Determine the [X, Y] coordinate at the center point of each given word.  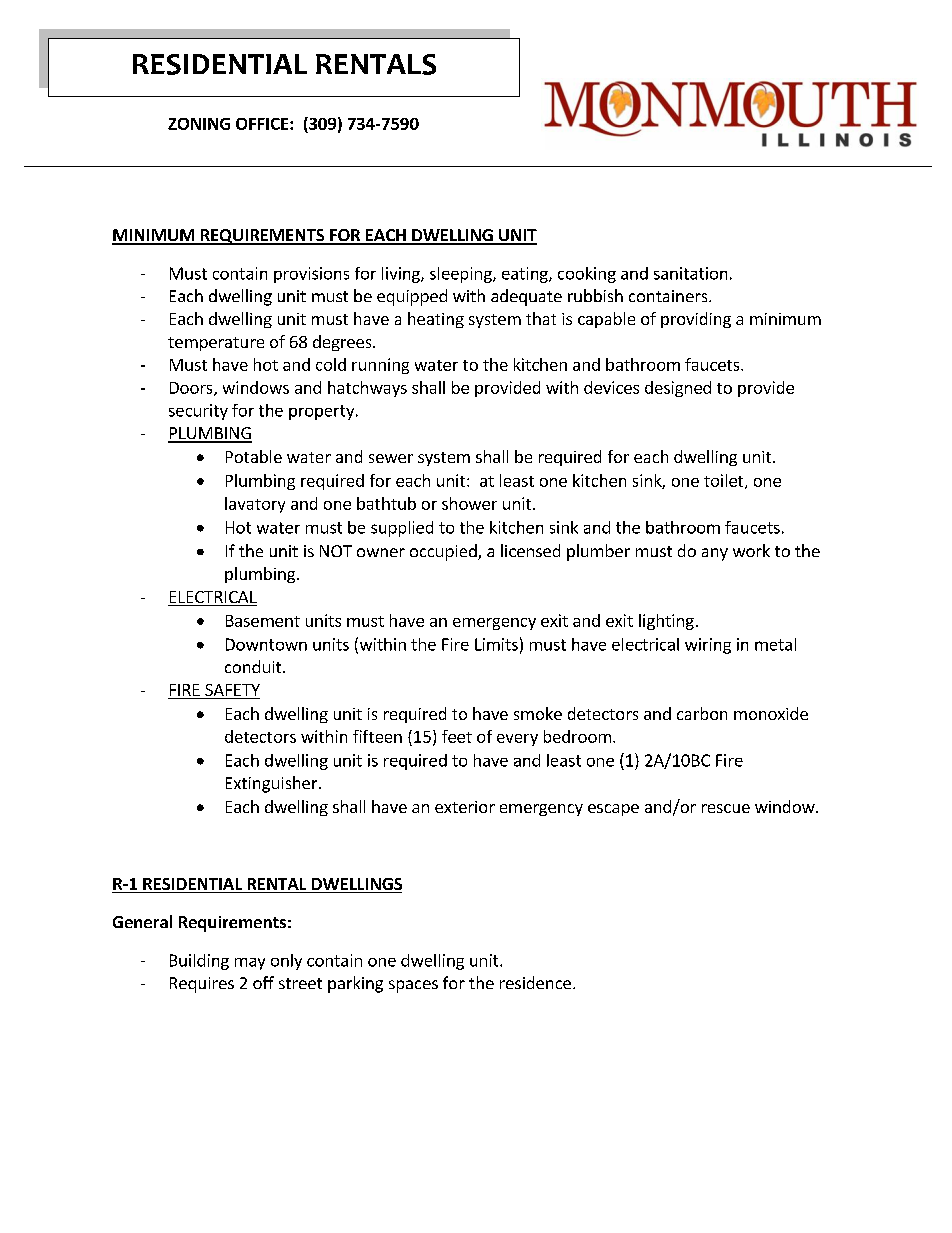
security [198, 412]
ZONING [199, 124]
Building [199, 962]
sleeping [462, 275]
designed [678, 389]
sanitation [690, 273]
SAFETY [231, 691]
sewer [391, 458]
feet [457, 736]
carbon [702, 713]
